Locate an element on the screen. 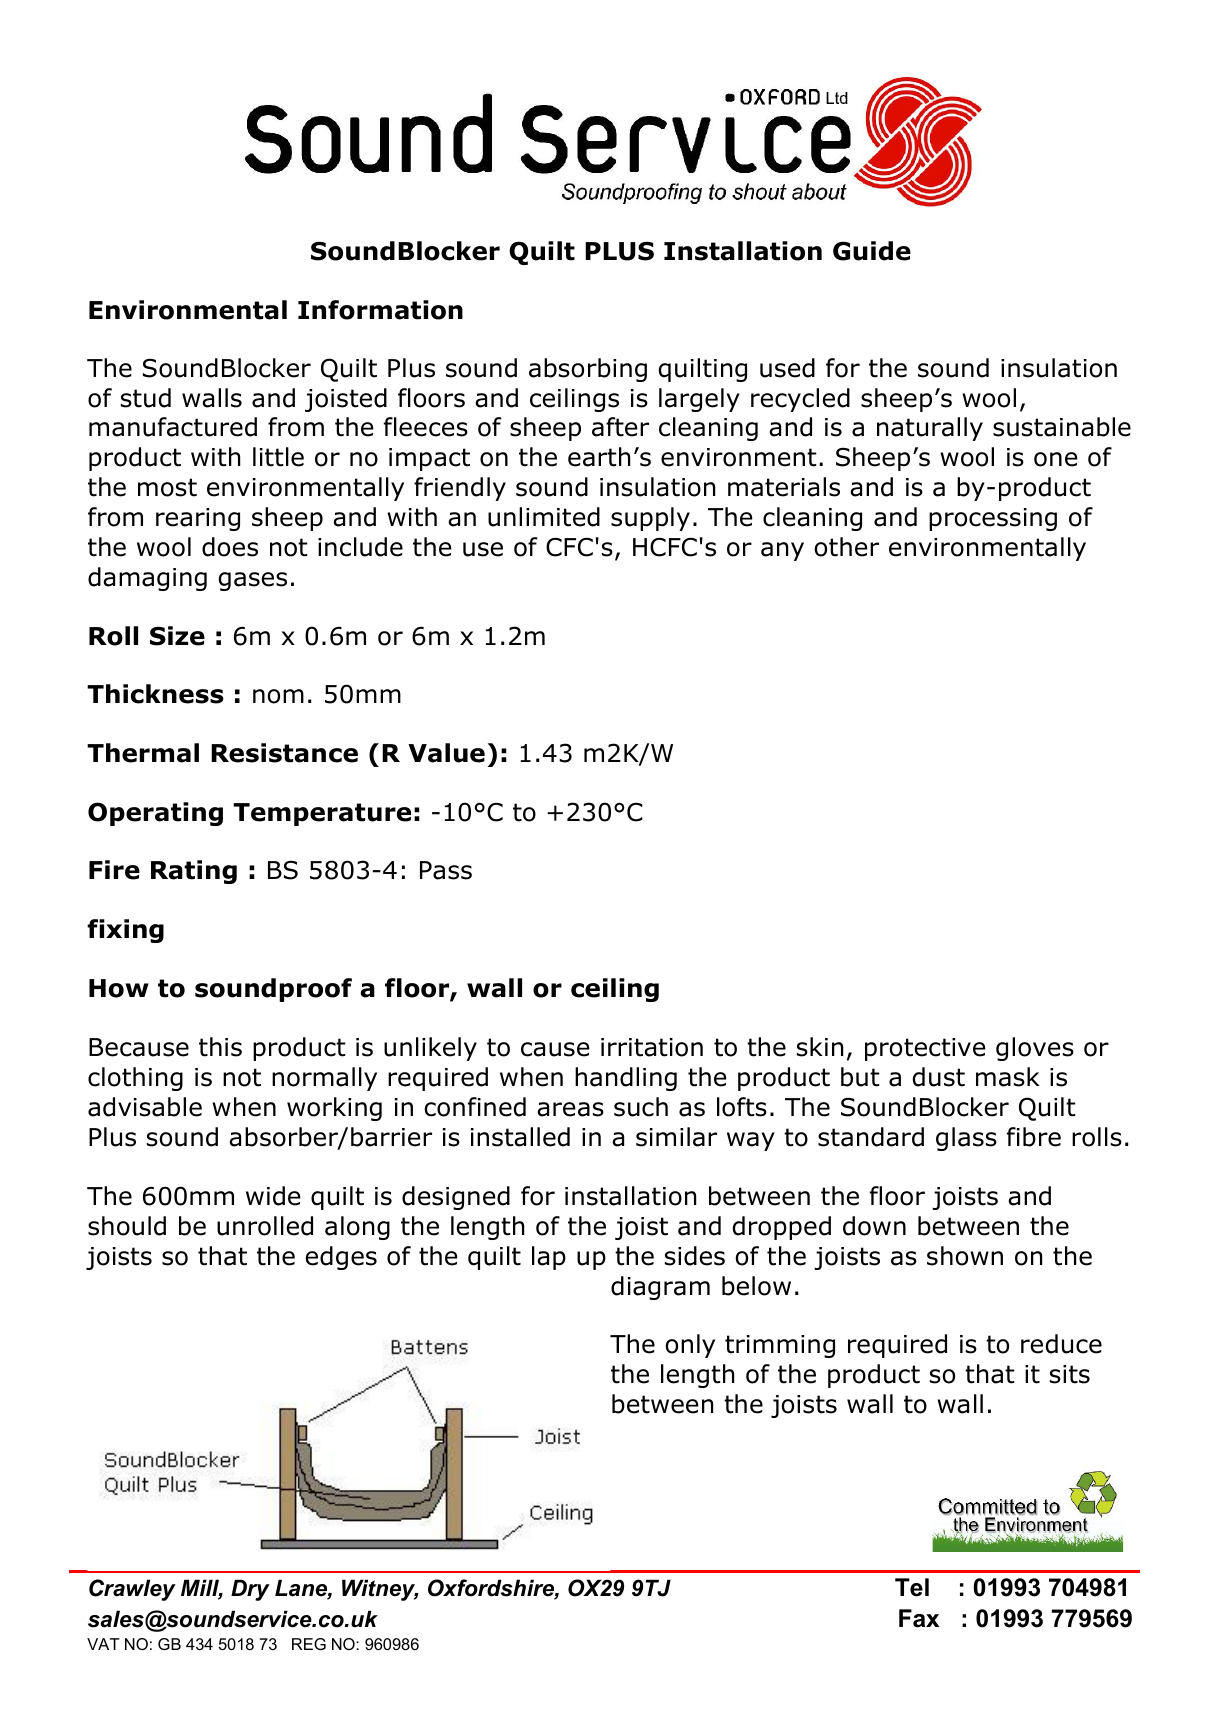  REG is located at coordinates (309, 1644).
